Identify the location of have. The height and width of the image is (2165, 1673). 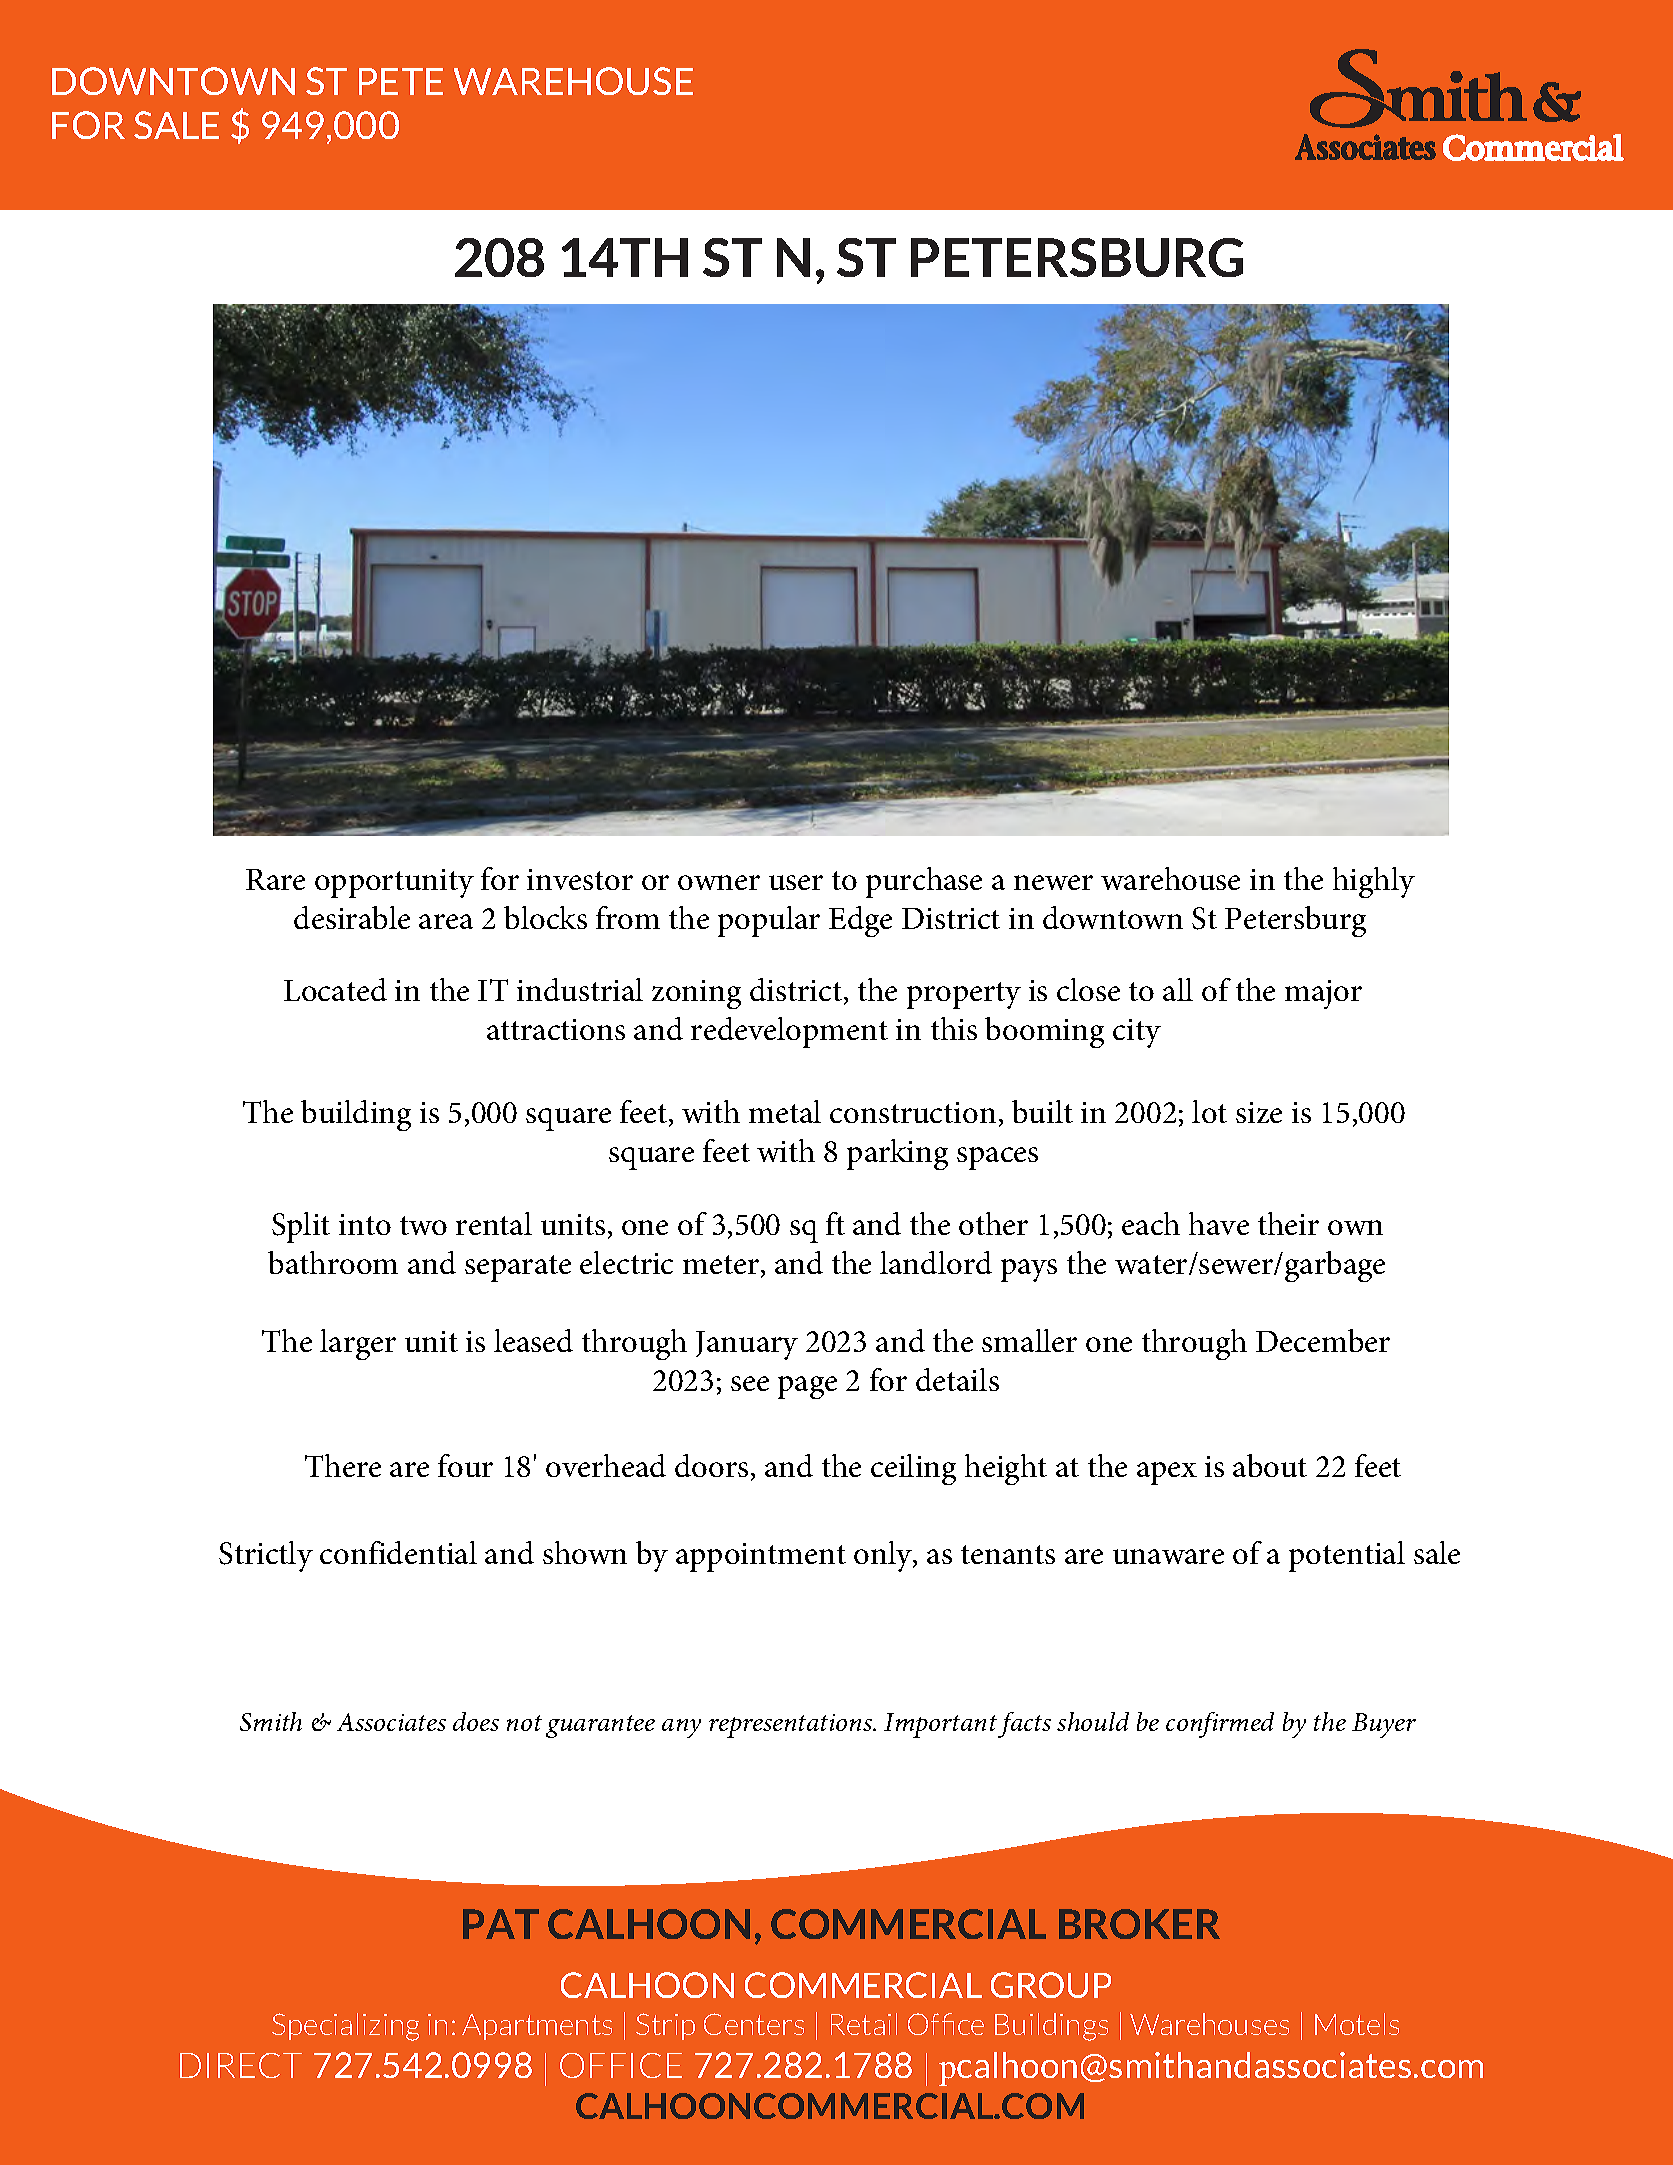
(1219, 1223).
